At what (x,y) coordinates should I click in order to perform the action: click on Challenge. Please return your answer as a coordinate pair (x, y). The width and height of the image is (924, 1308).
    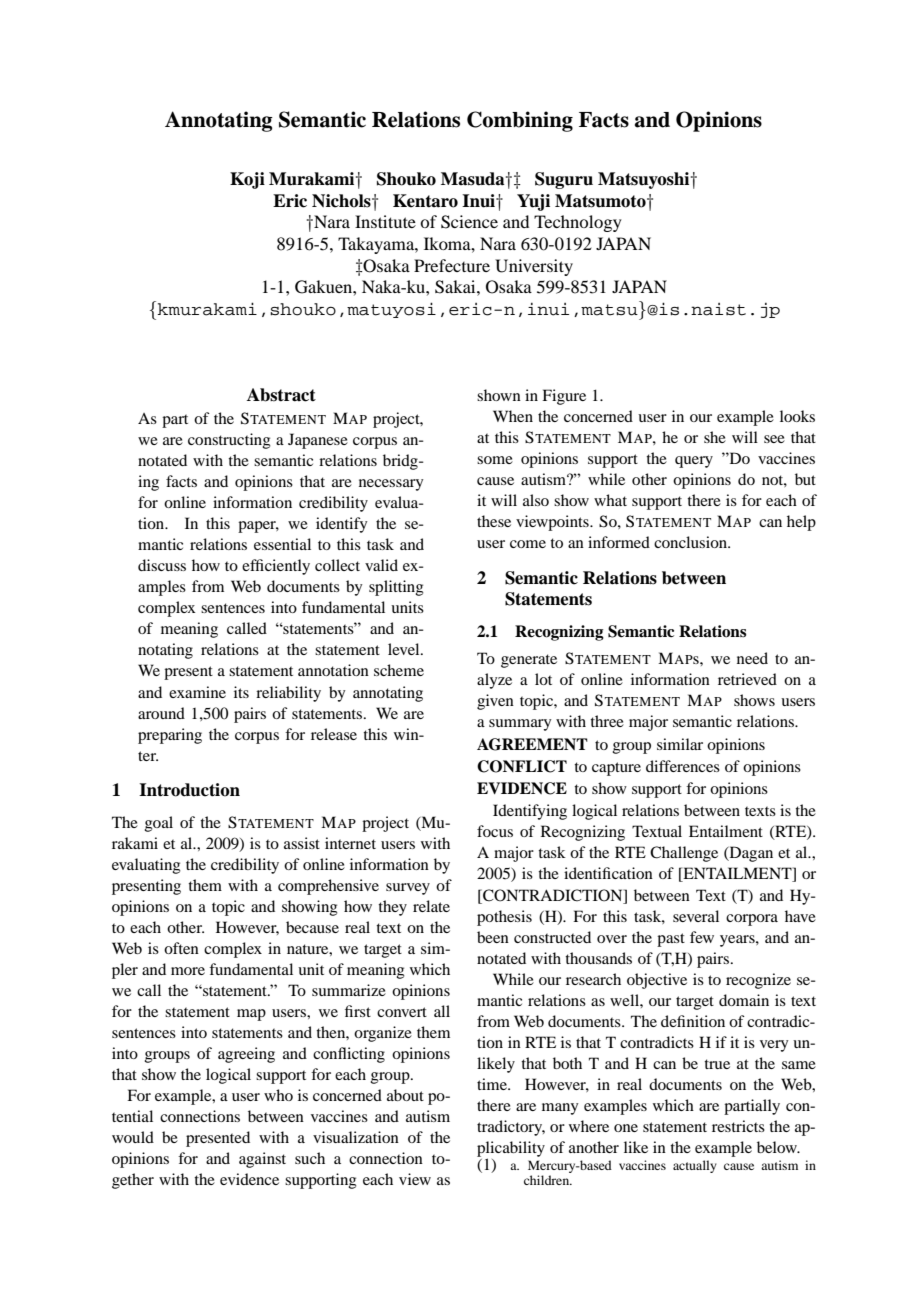
    Looking at the image, I should click on (684, 854).
